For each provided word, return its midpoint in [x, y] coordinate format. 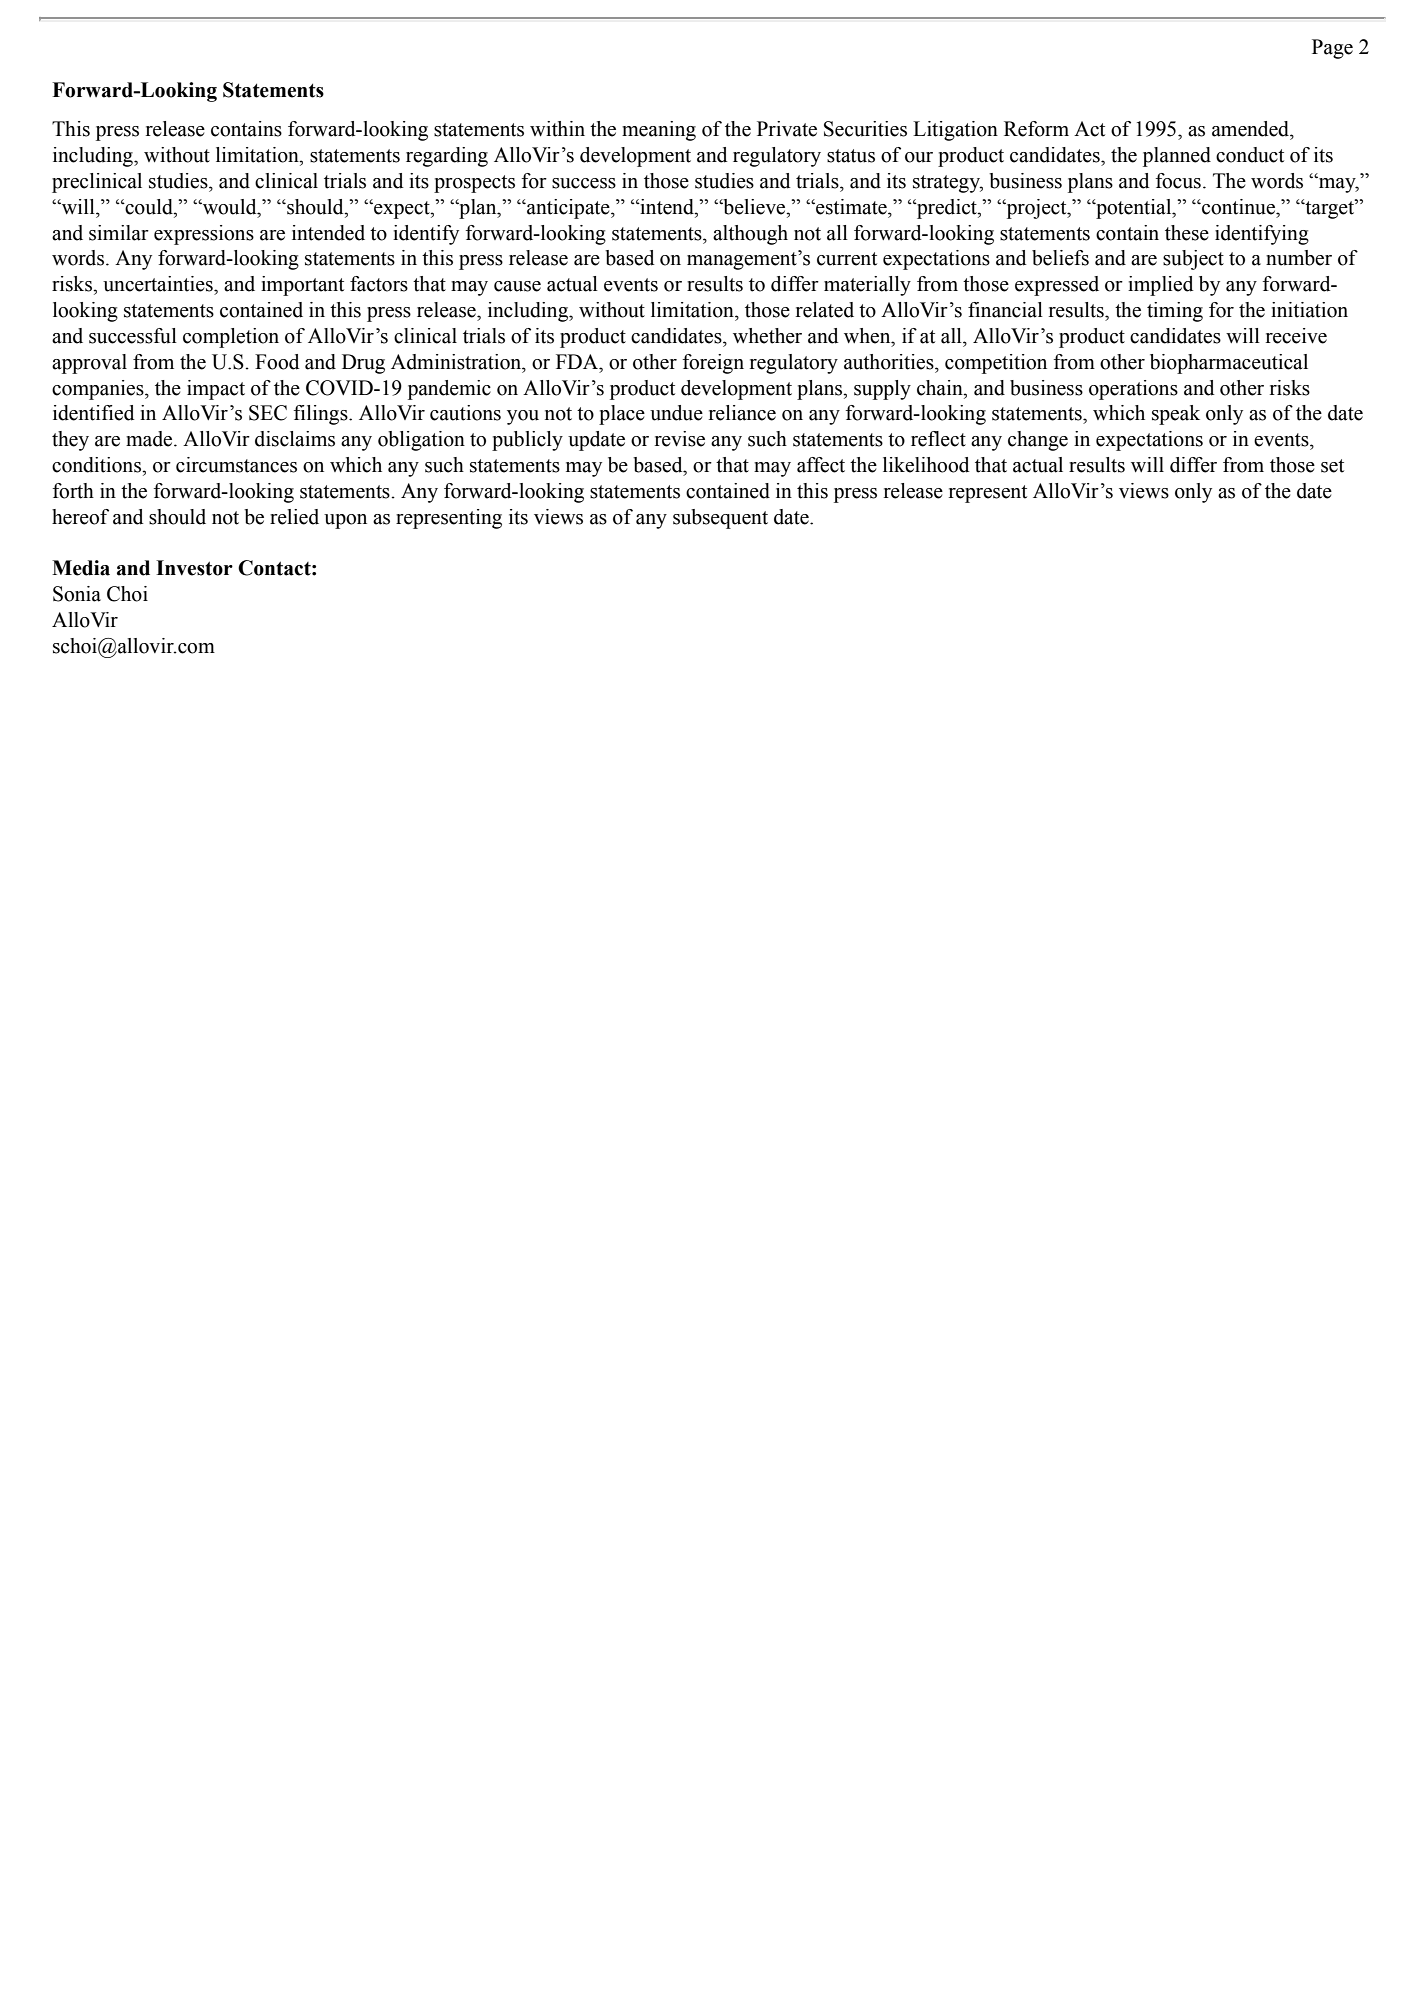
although [750, 235]
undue [676, 413]
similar [119, 233]
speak [1176, 415]
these [1187, 233]
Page [1332, 49]
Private [787, 129]
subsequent [720, 519]
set [1332, 466]
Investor [194, 568]
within [557, 129]
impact [216, 390]
